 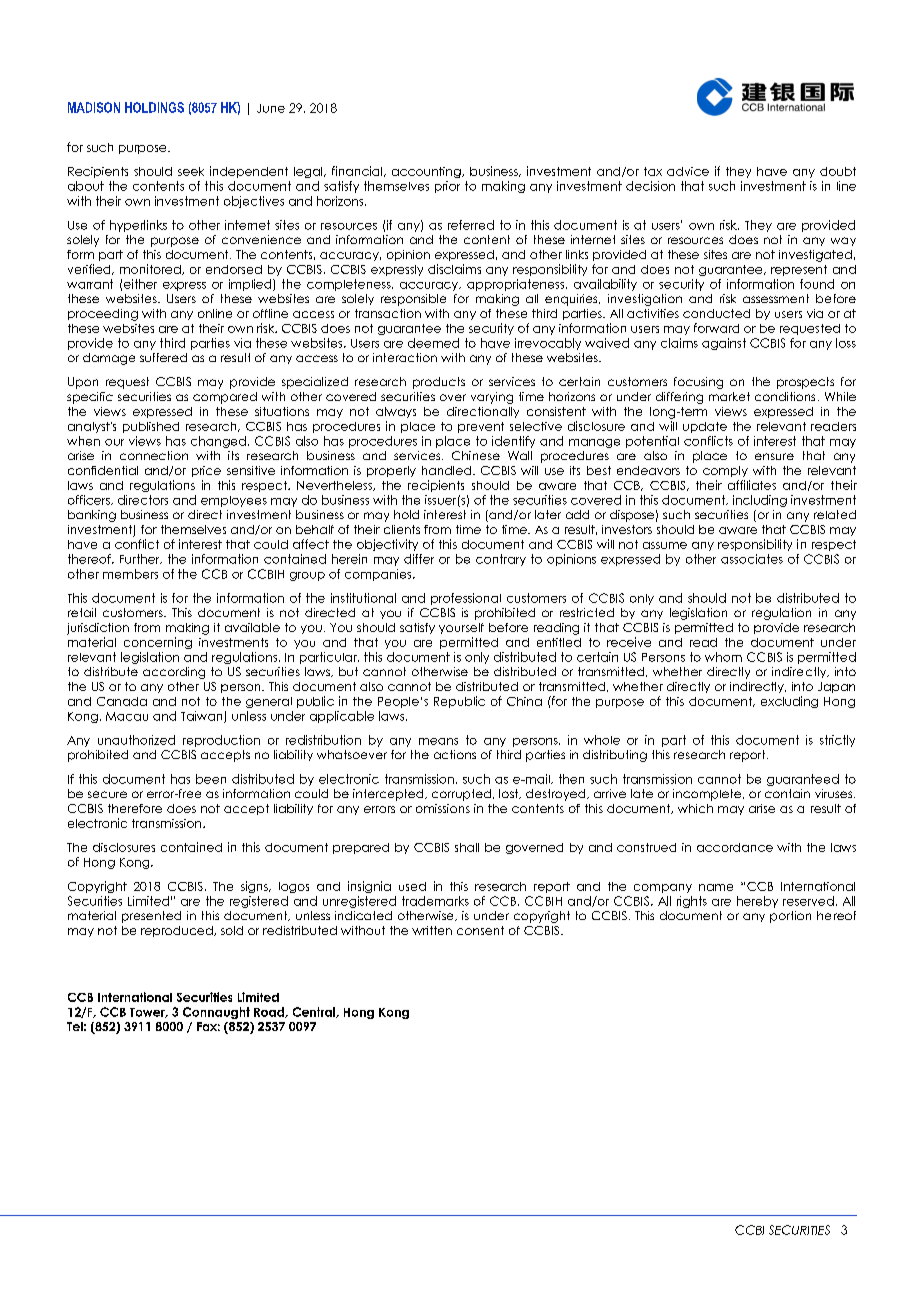 What do you see at coordinates (480, 930) in the page?
I see `consent` at bounding box center [480, 930].
